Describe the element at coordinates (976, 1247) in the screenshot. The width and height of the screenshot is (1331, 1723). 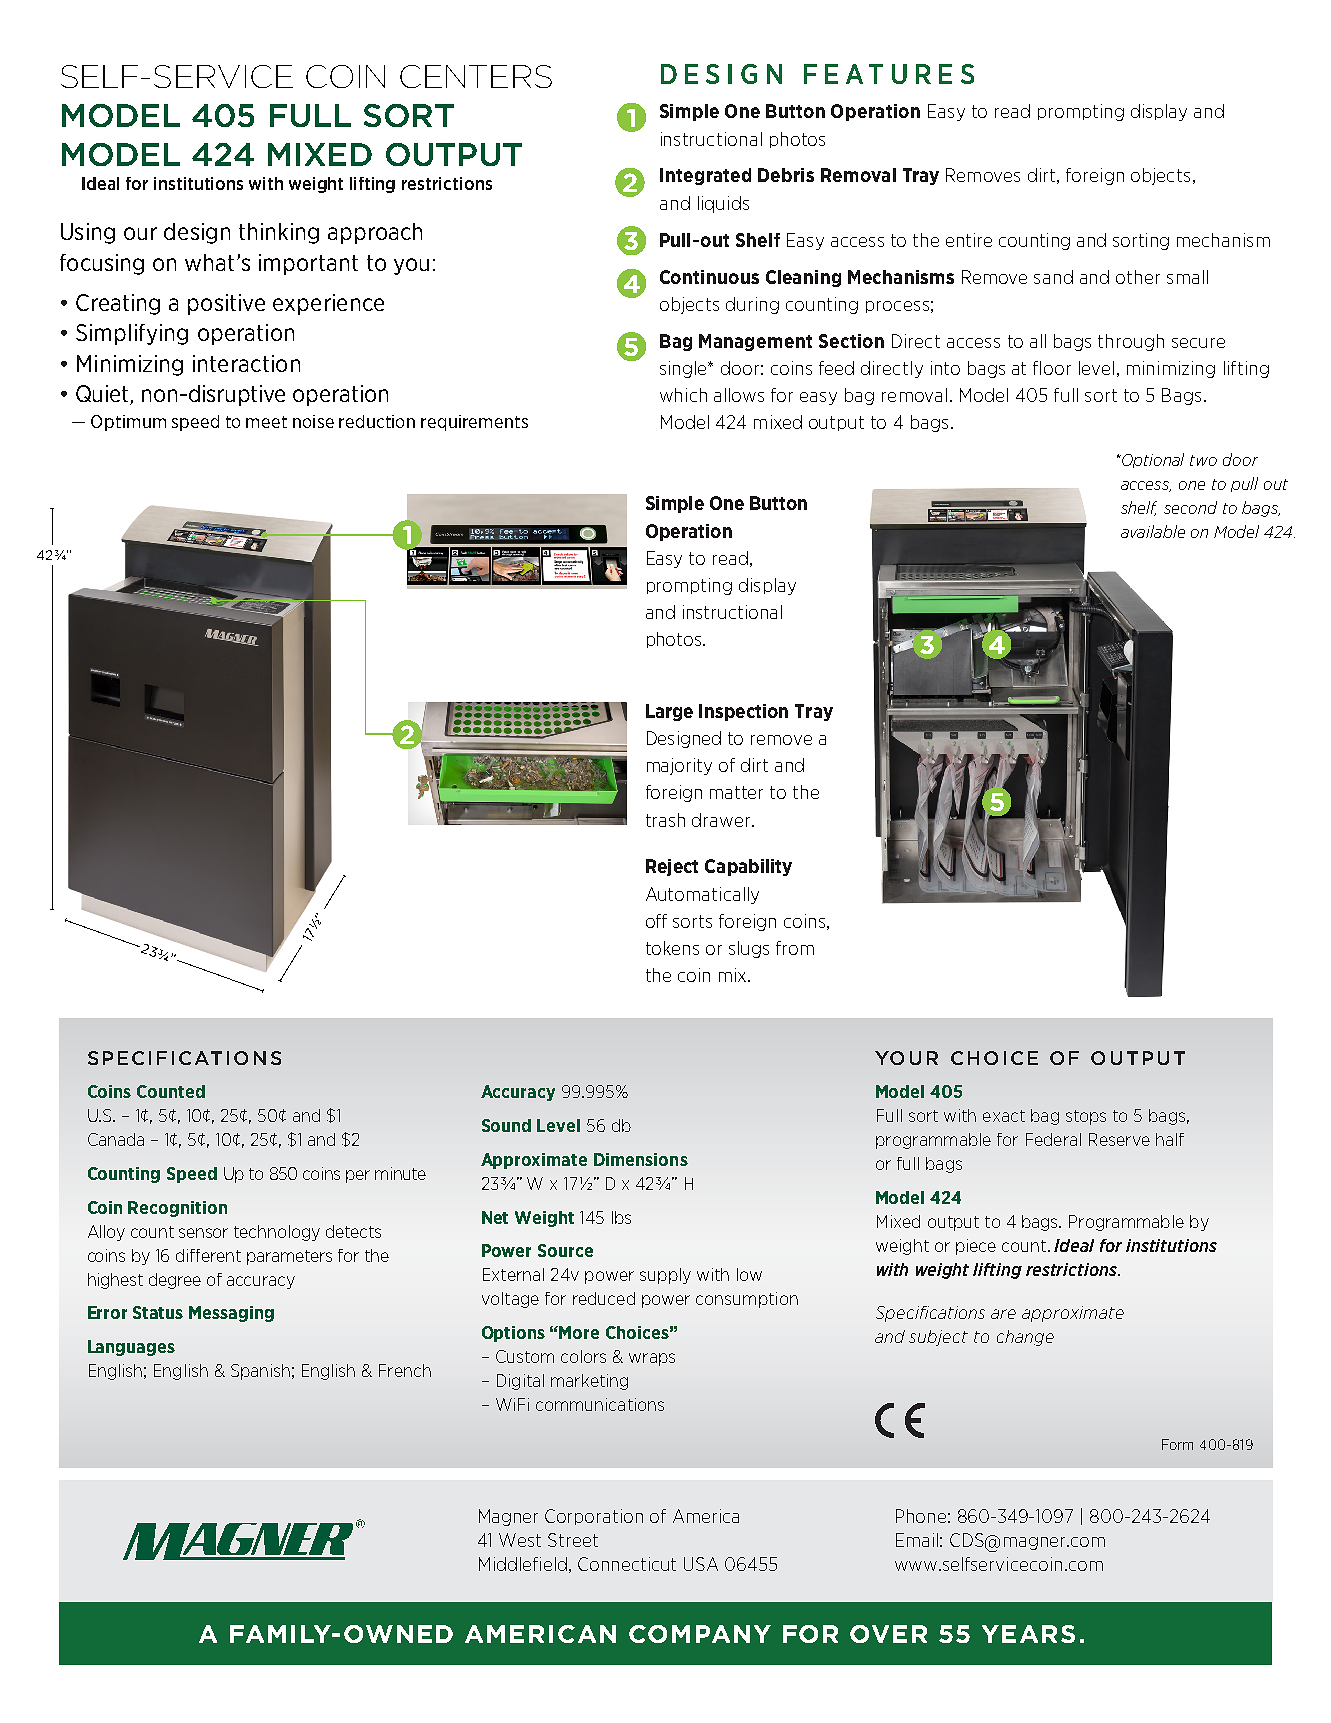
I see `piece` at that location.
